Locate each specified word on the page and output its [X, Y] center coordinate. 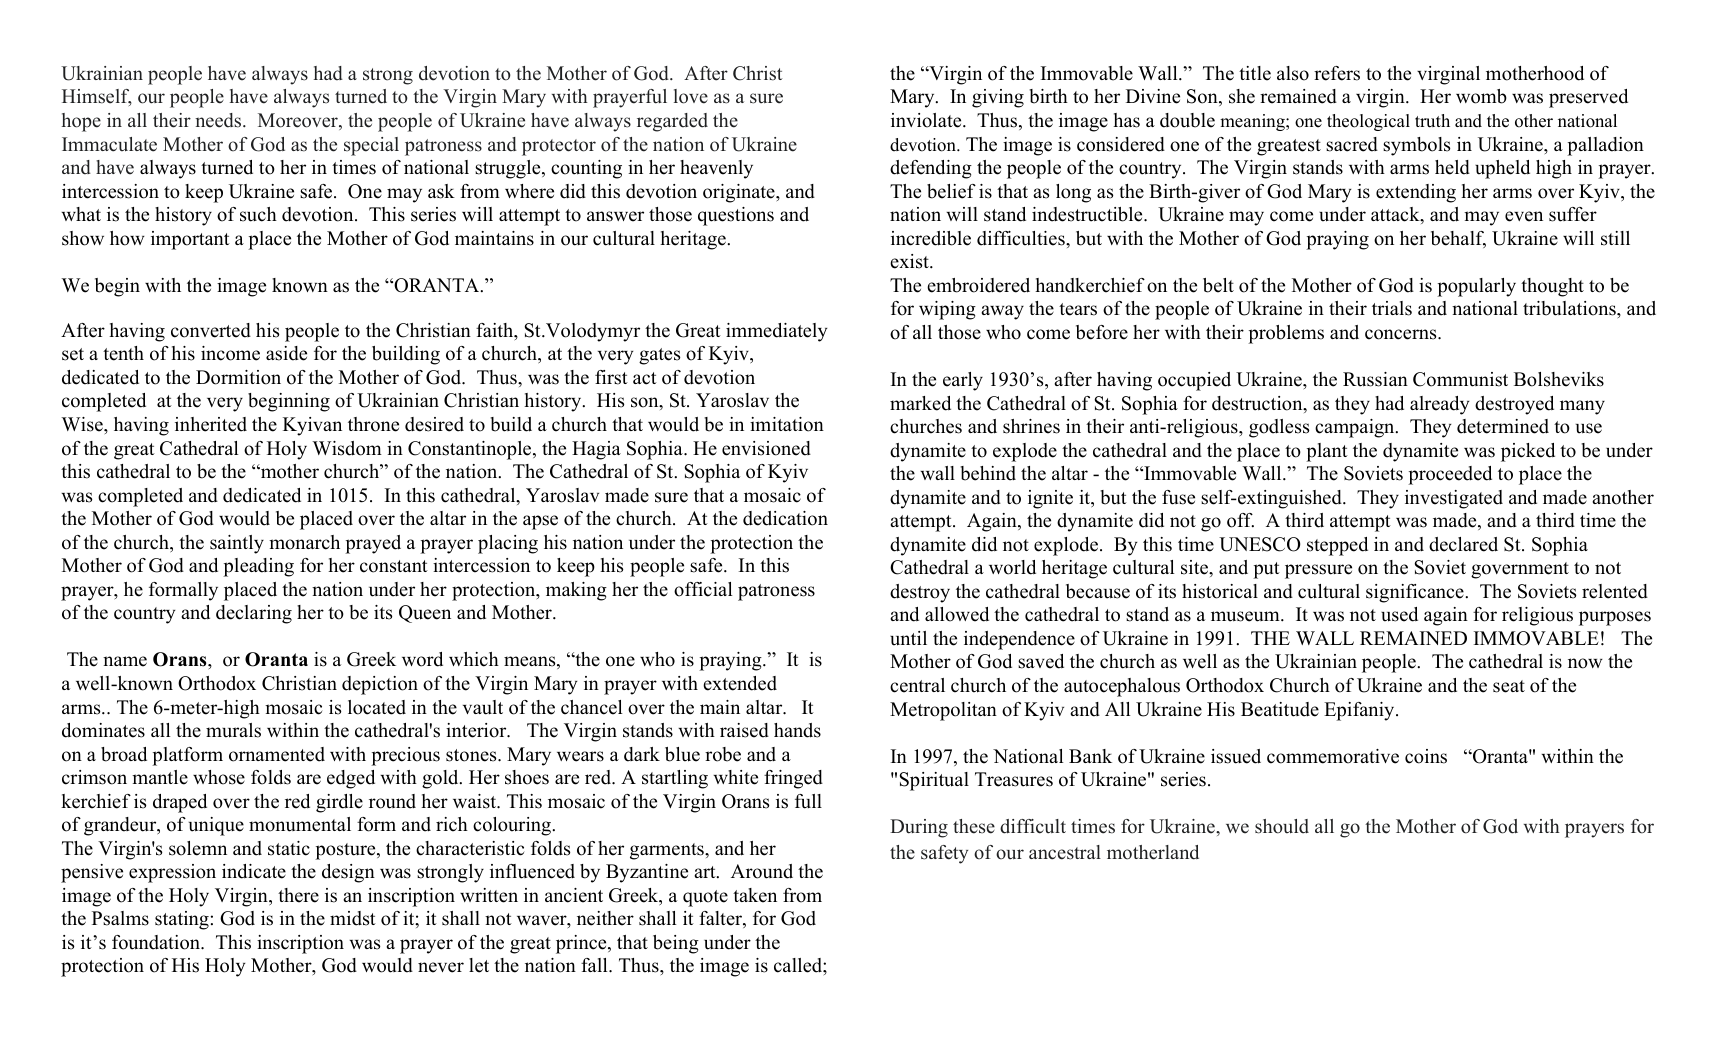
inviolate [927, 120]
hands [797, 730]
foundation [157, 942]
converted [211, 330]
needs [219, 120]
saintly [237, 544]
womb [1481, 96]
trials [1392, 308]
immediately [776, 332]
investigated [1454, 499]
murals [233, 730]
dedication [785, 518]
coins [1426, 756]
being [676, 944]
